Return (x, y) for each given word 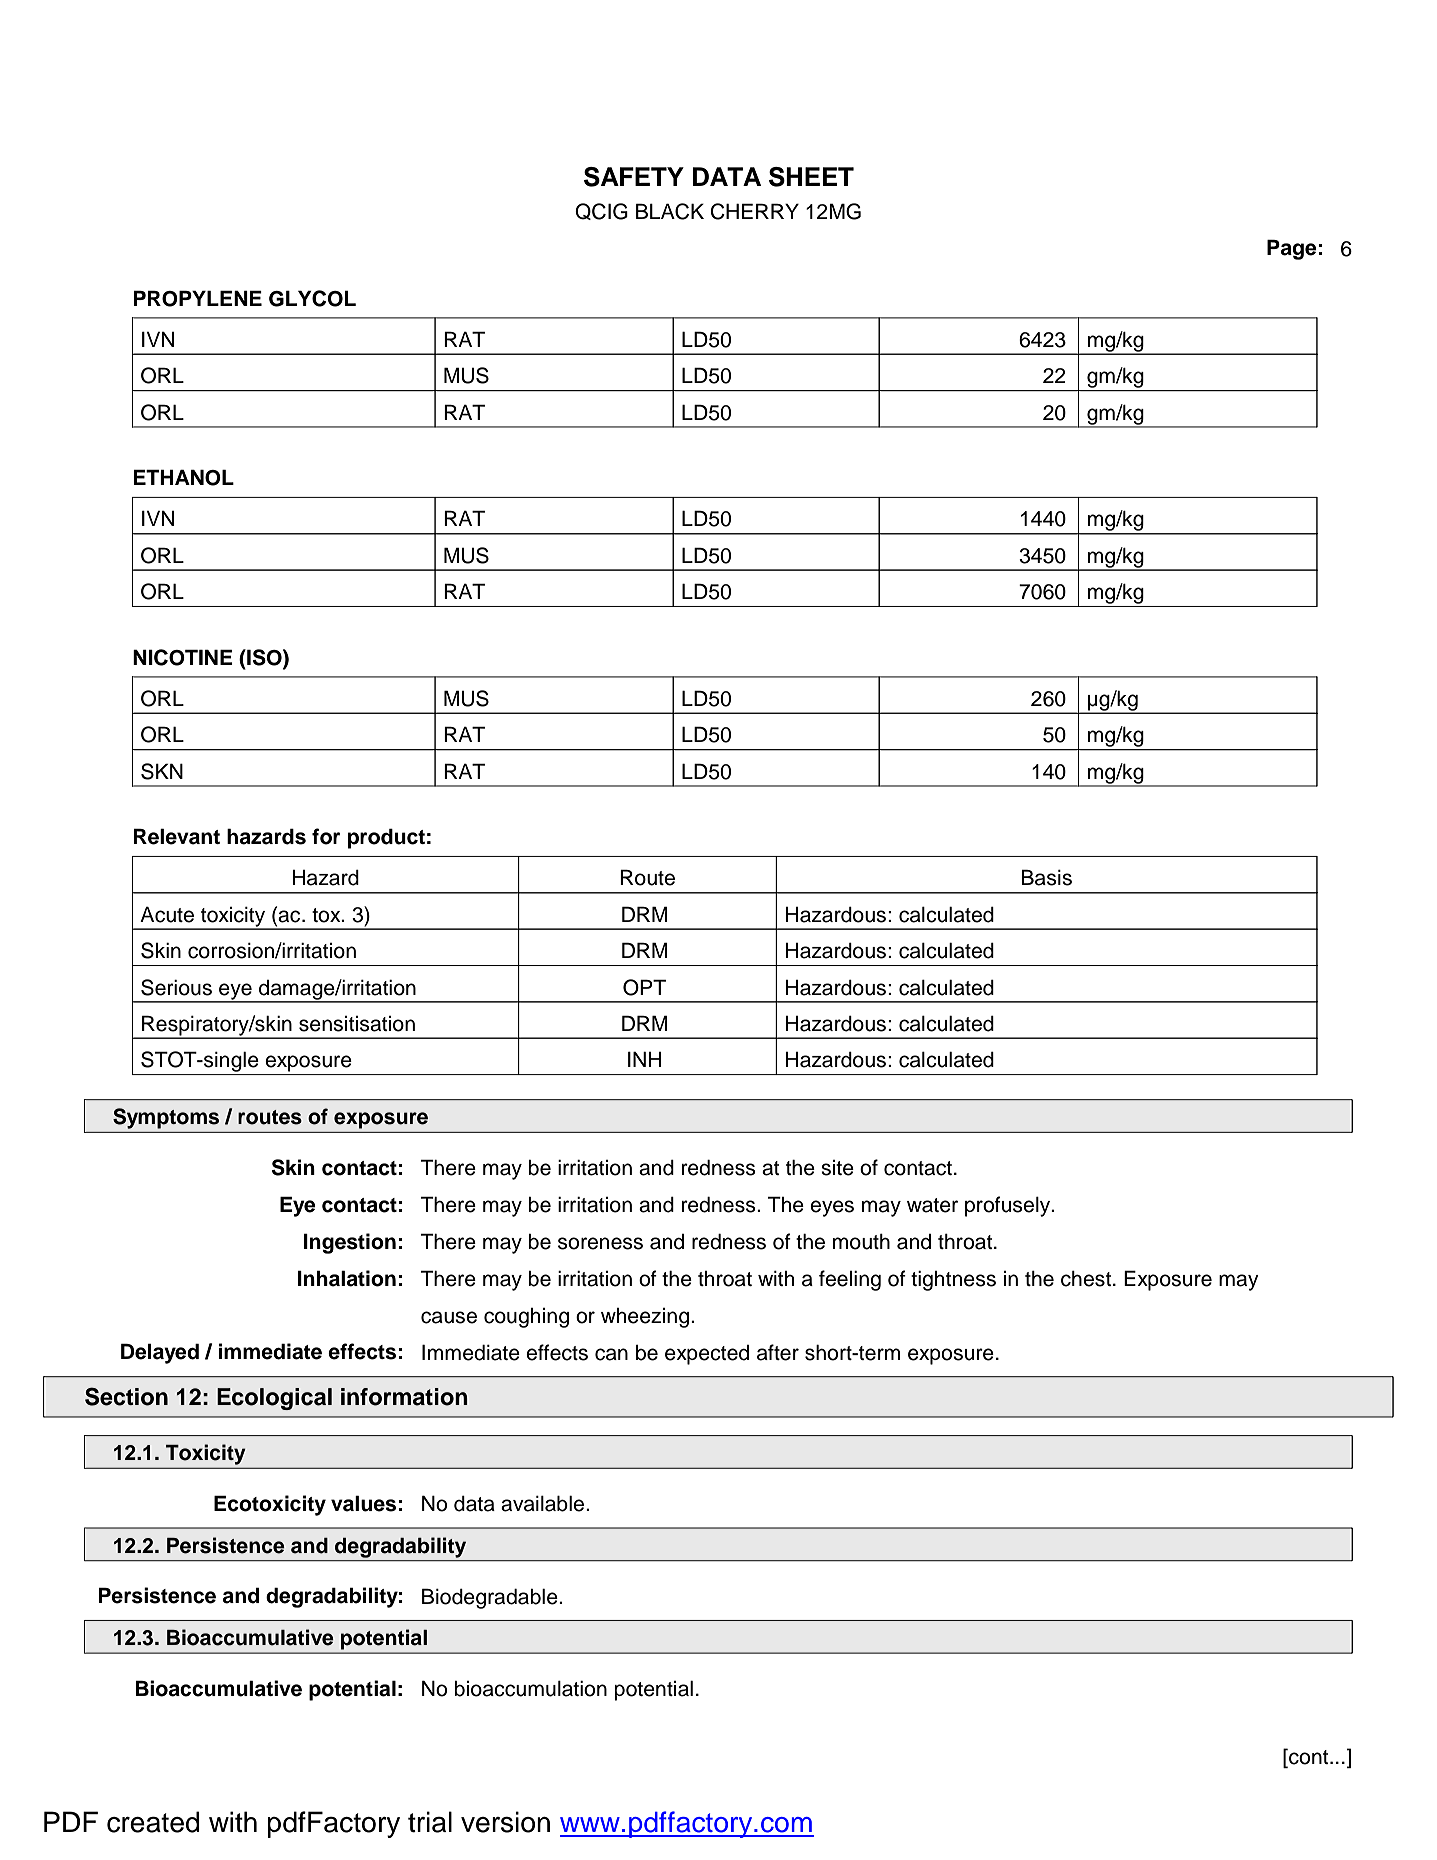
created (153, 1822)
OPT (644, 987)
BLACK (670, 211)
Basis (1046, 877)
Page (1292, 249)
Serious (176, 987)
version (505, 1822)
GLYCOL (312, 298)
